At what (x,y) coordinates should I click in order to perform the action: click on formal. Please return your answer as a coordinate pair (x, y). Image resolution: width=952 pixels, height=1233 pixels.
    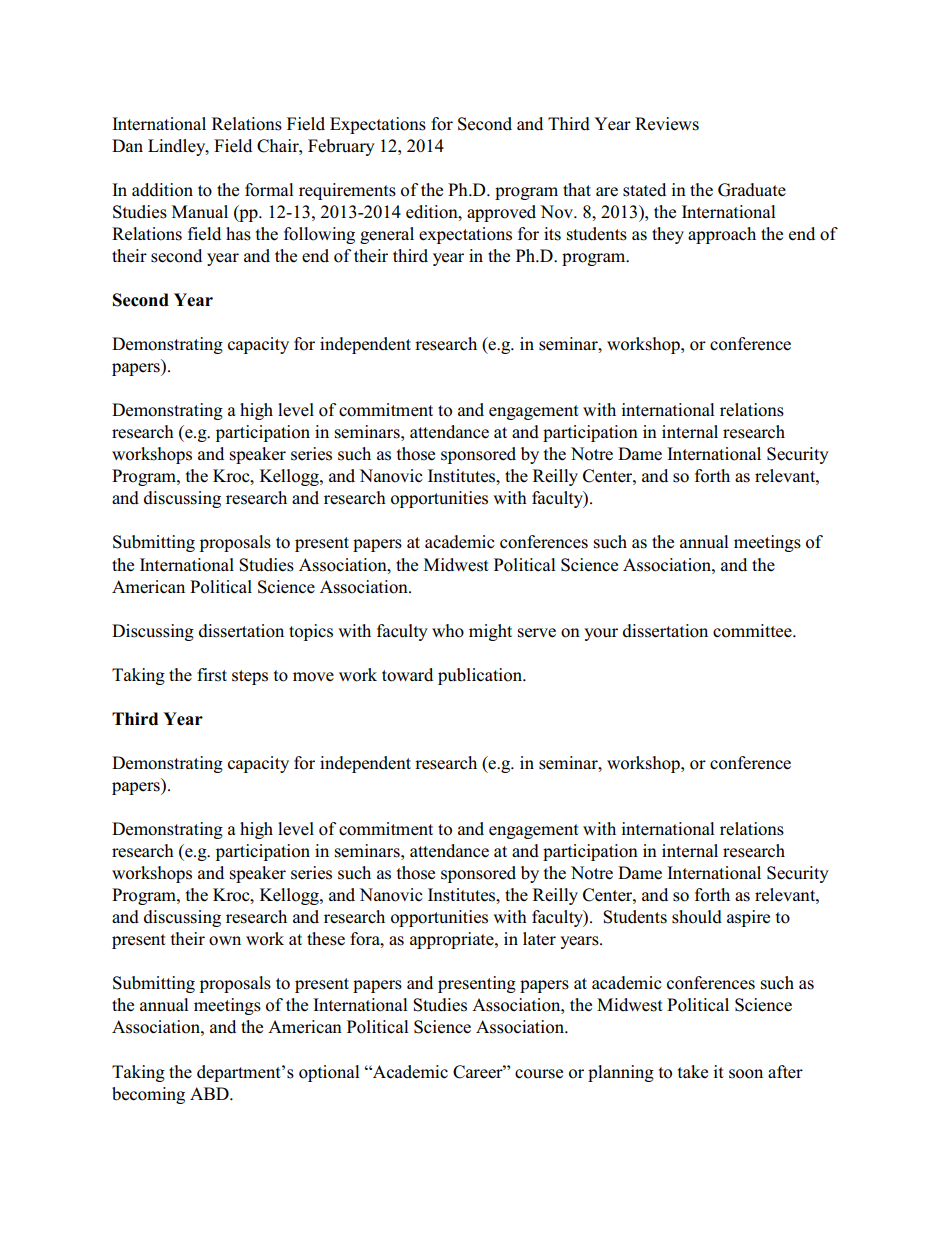
    Looking at the image, I should click on (269, 190).
